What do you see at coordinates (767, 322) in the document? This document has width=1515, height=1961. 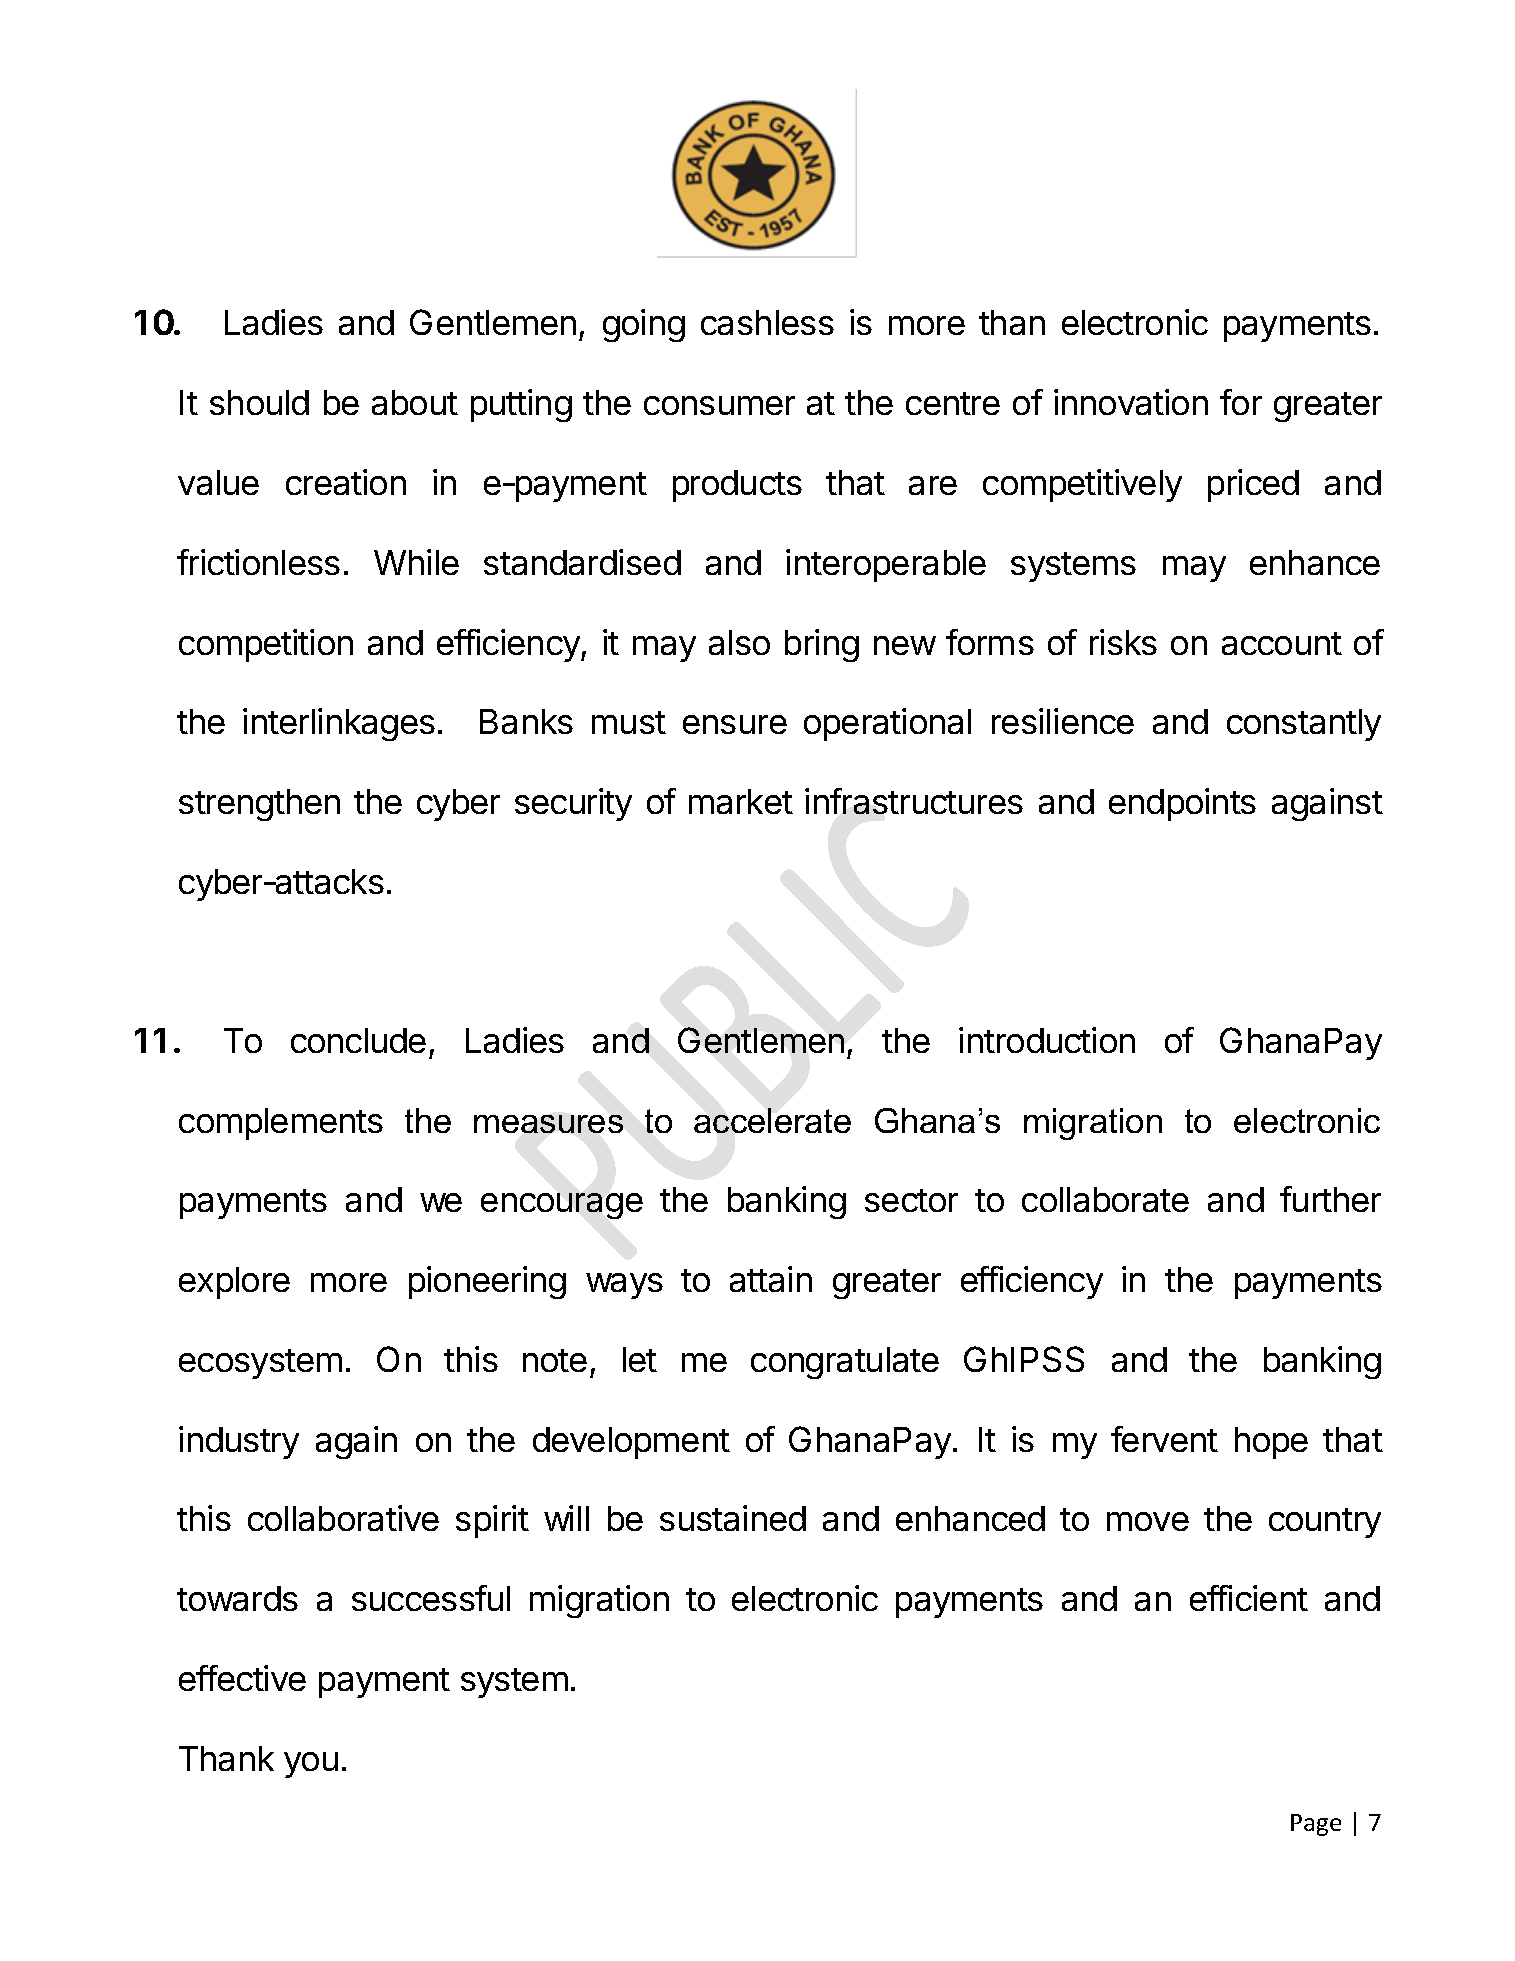 I see `cashless` at bounding box center [767, 322].
